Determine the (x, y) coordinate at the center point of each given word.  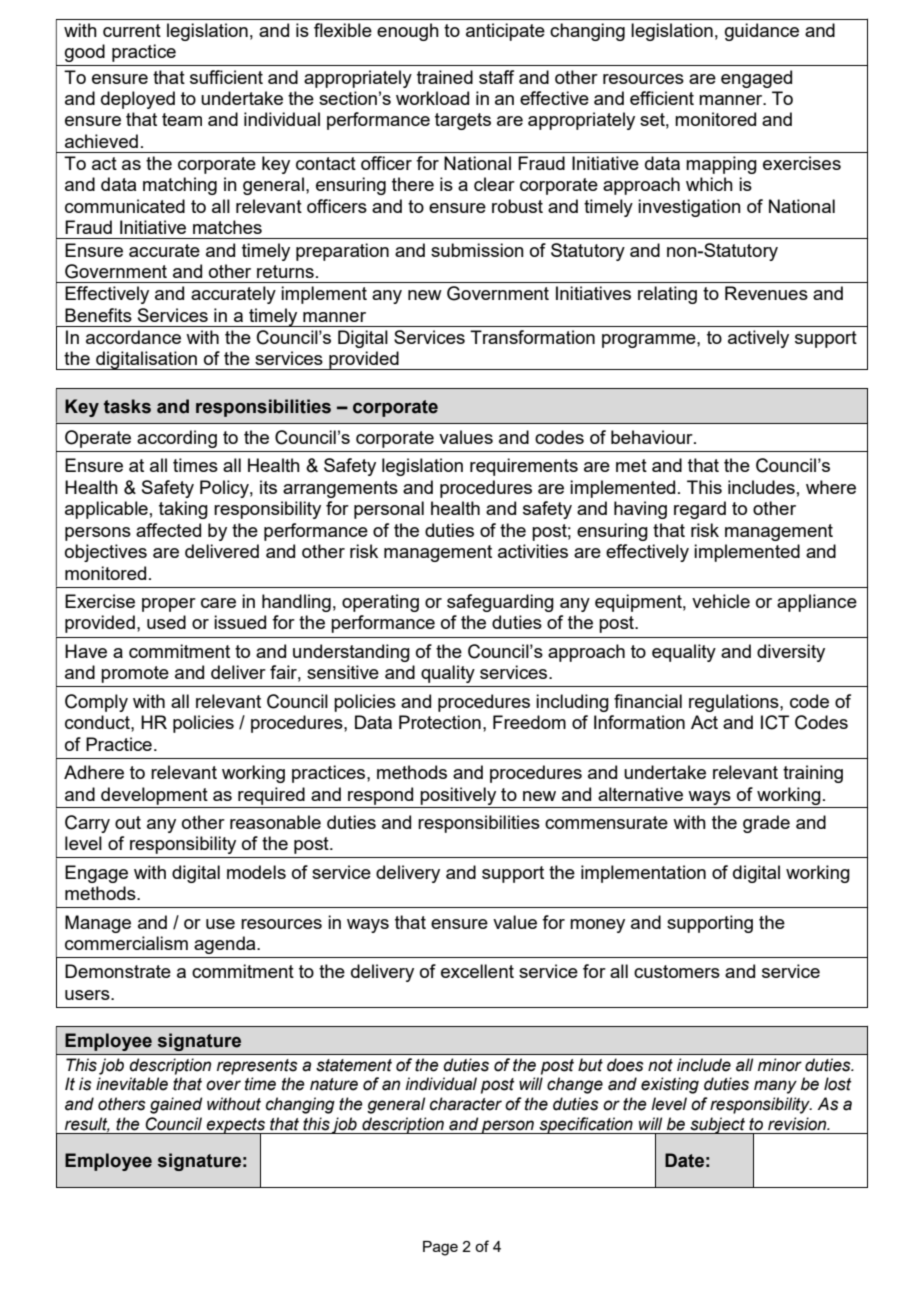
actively (758, 339)
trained (445, 77)
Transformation (532, 337)
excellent (477, 971)
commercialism (126, 943)
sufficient (226, 77)
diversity (791, 653)
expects (236, 1127)
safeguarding (500, 603)
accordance (133, 337)
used (166, 622)
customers (677, 971)
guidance (762, 32)
